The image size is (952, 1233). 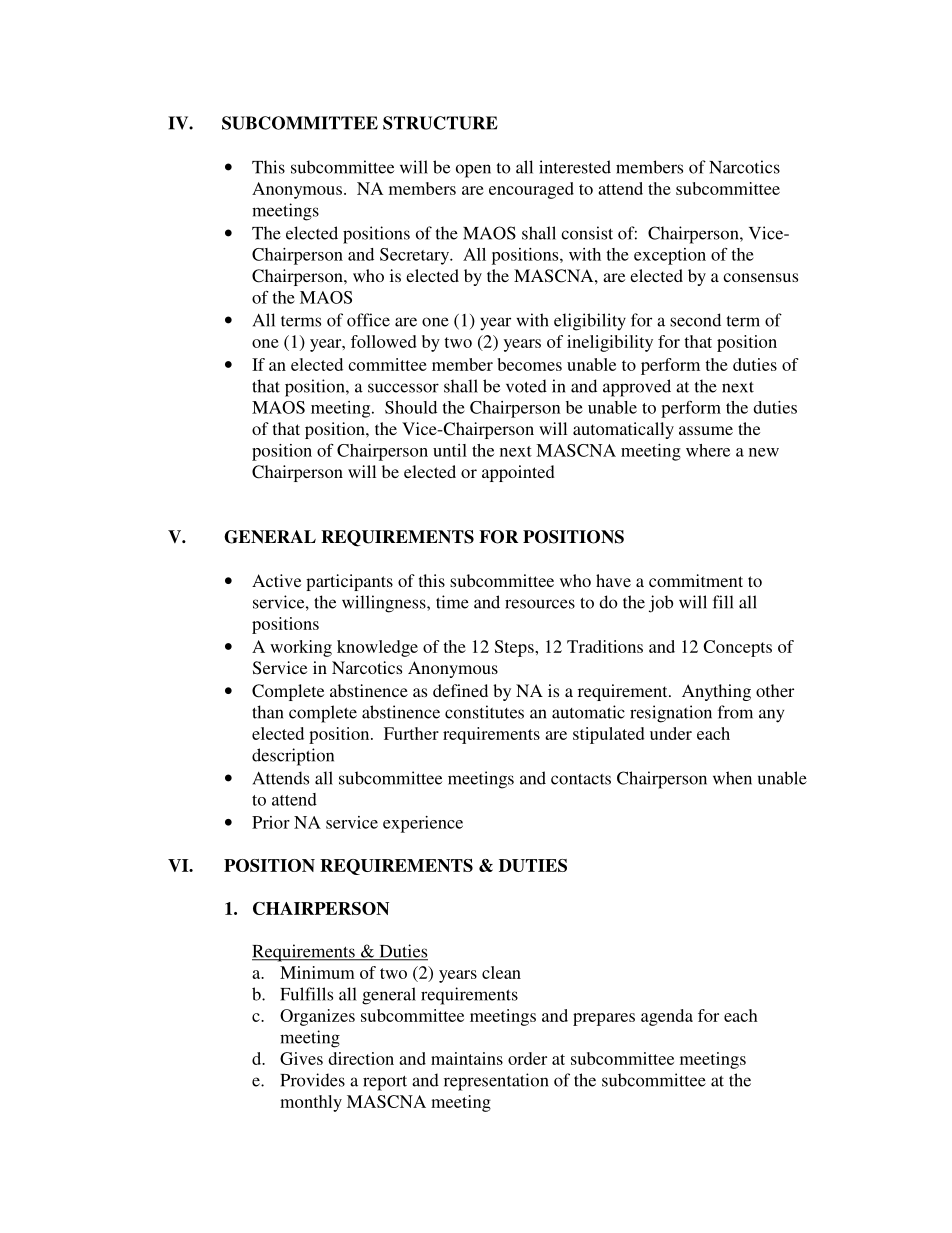 What do you see at coordinates (312, 1080) in the page?
I see `Provides` at bounding box center [312, 1080].
